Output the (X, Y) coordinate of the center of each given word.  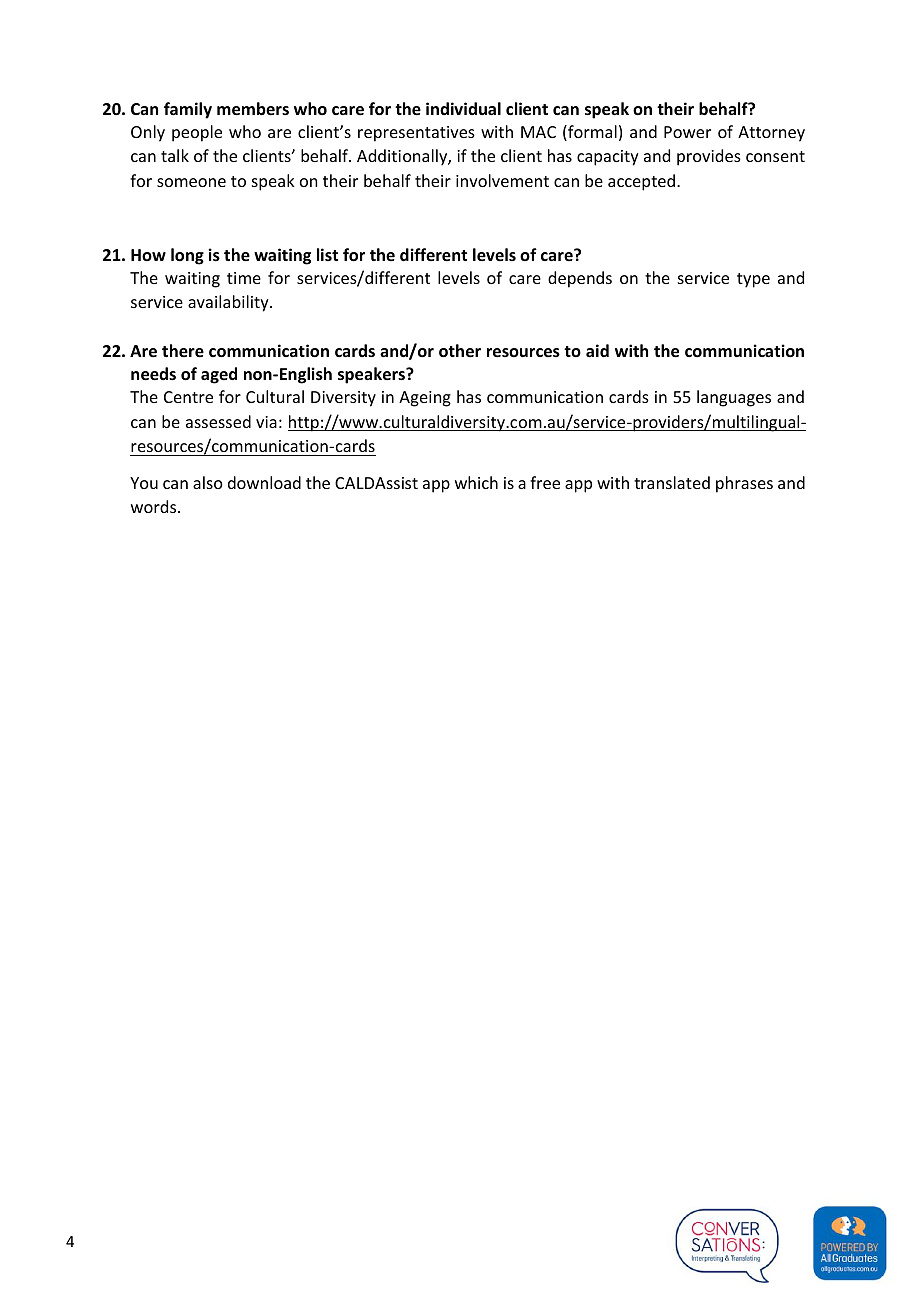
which (476, 482)
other (460, 351)
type (753, 280)
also (208, 482)
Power (687, 132)
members (253, 109)
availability (229, 303)
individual (463, 108)
